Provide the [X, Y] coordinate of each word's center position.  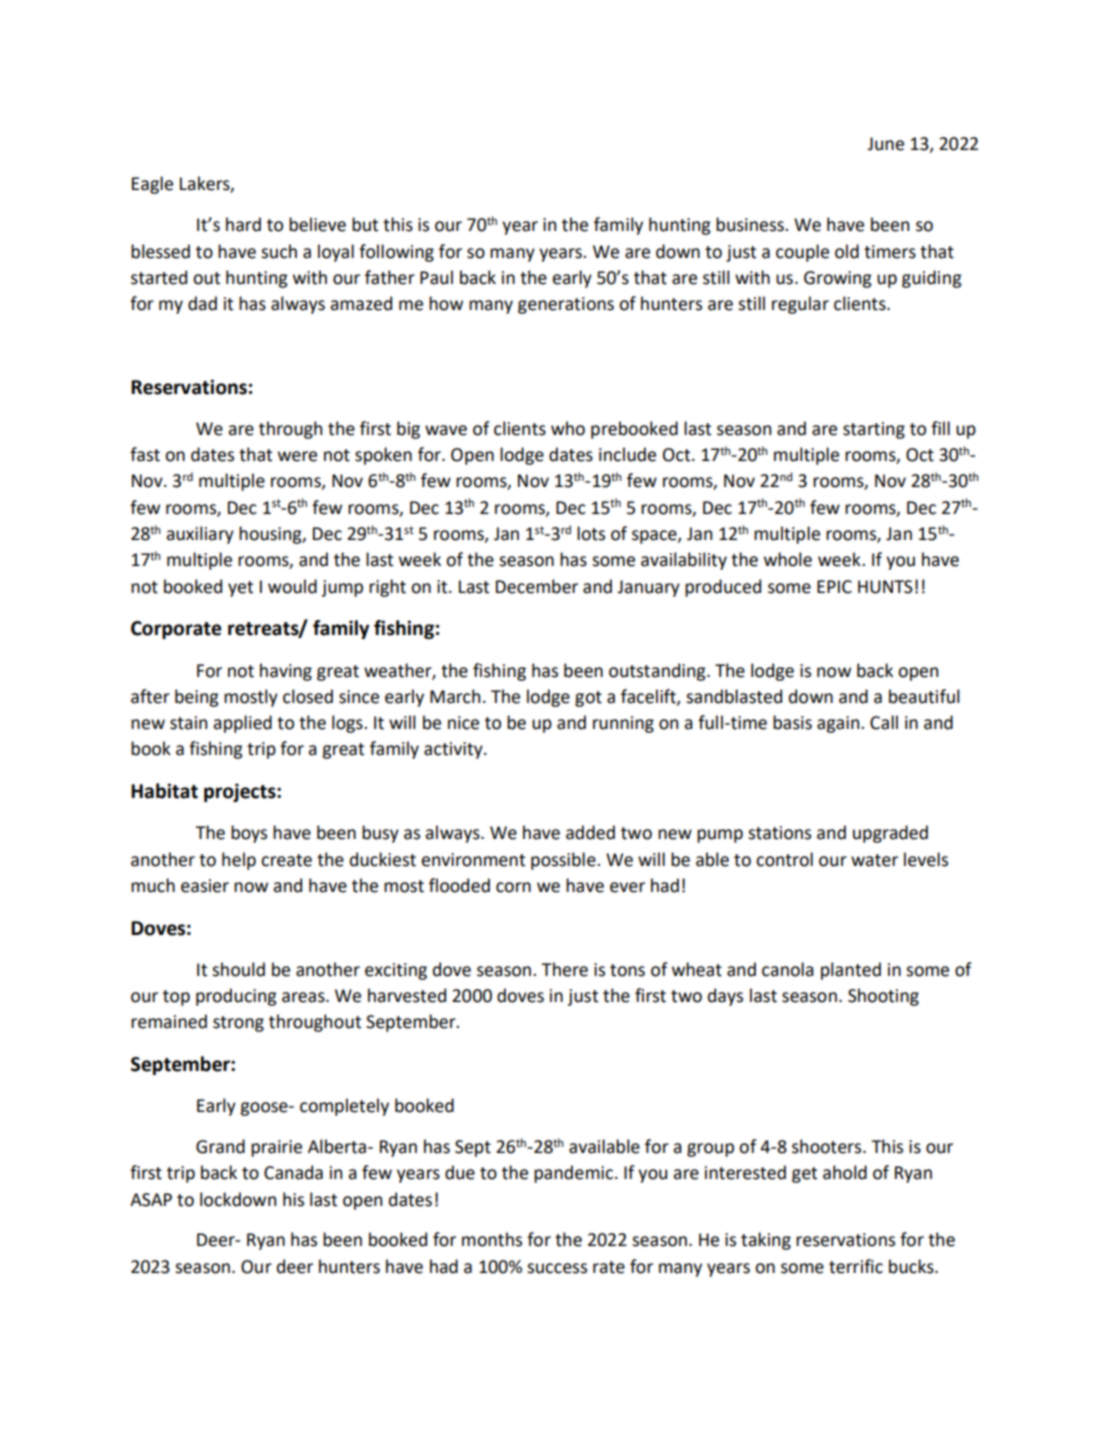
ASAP [151, 1200]
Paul [436, 277]
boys [249, 834]
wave [446, 430]
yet [240, 589]
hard [243, 224]
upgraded [890, 834]
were [297, 456]
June [885, 144]
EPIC [834, 587]
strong [238, 1024]
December [537, 586]
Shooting [883, 997]
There [564, 969]
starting [874, 430]
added [590, 832]
